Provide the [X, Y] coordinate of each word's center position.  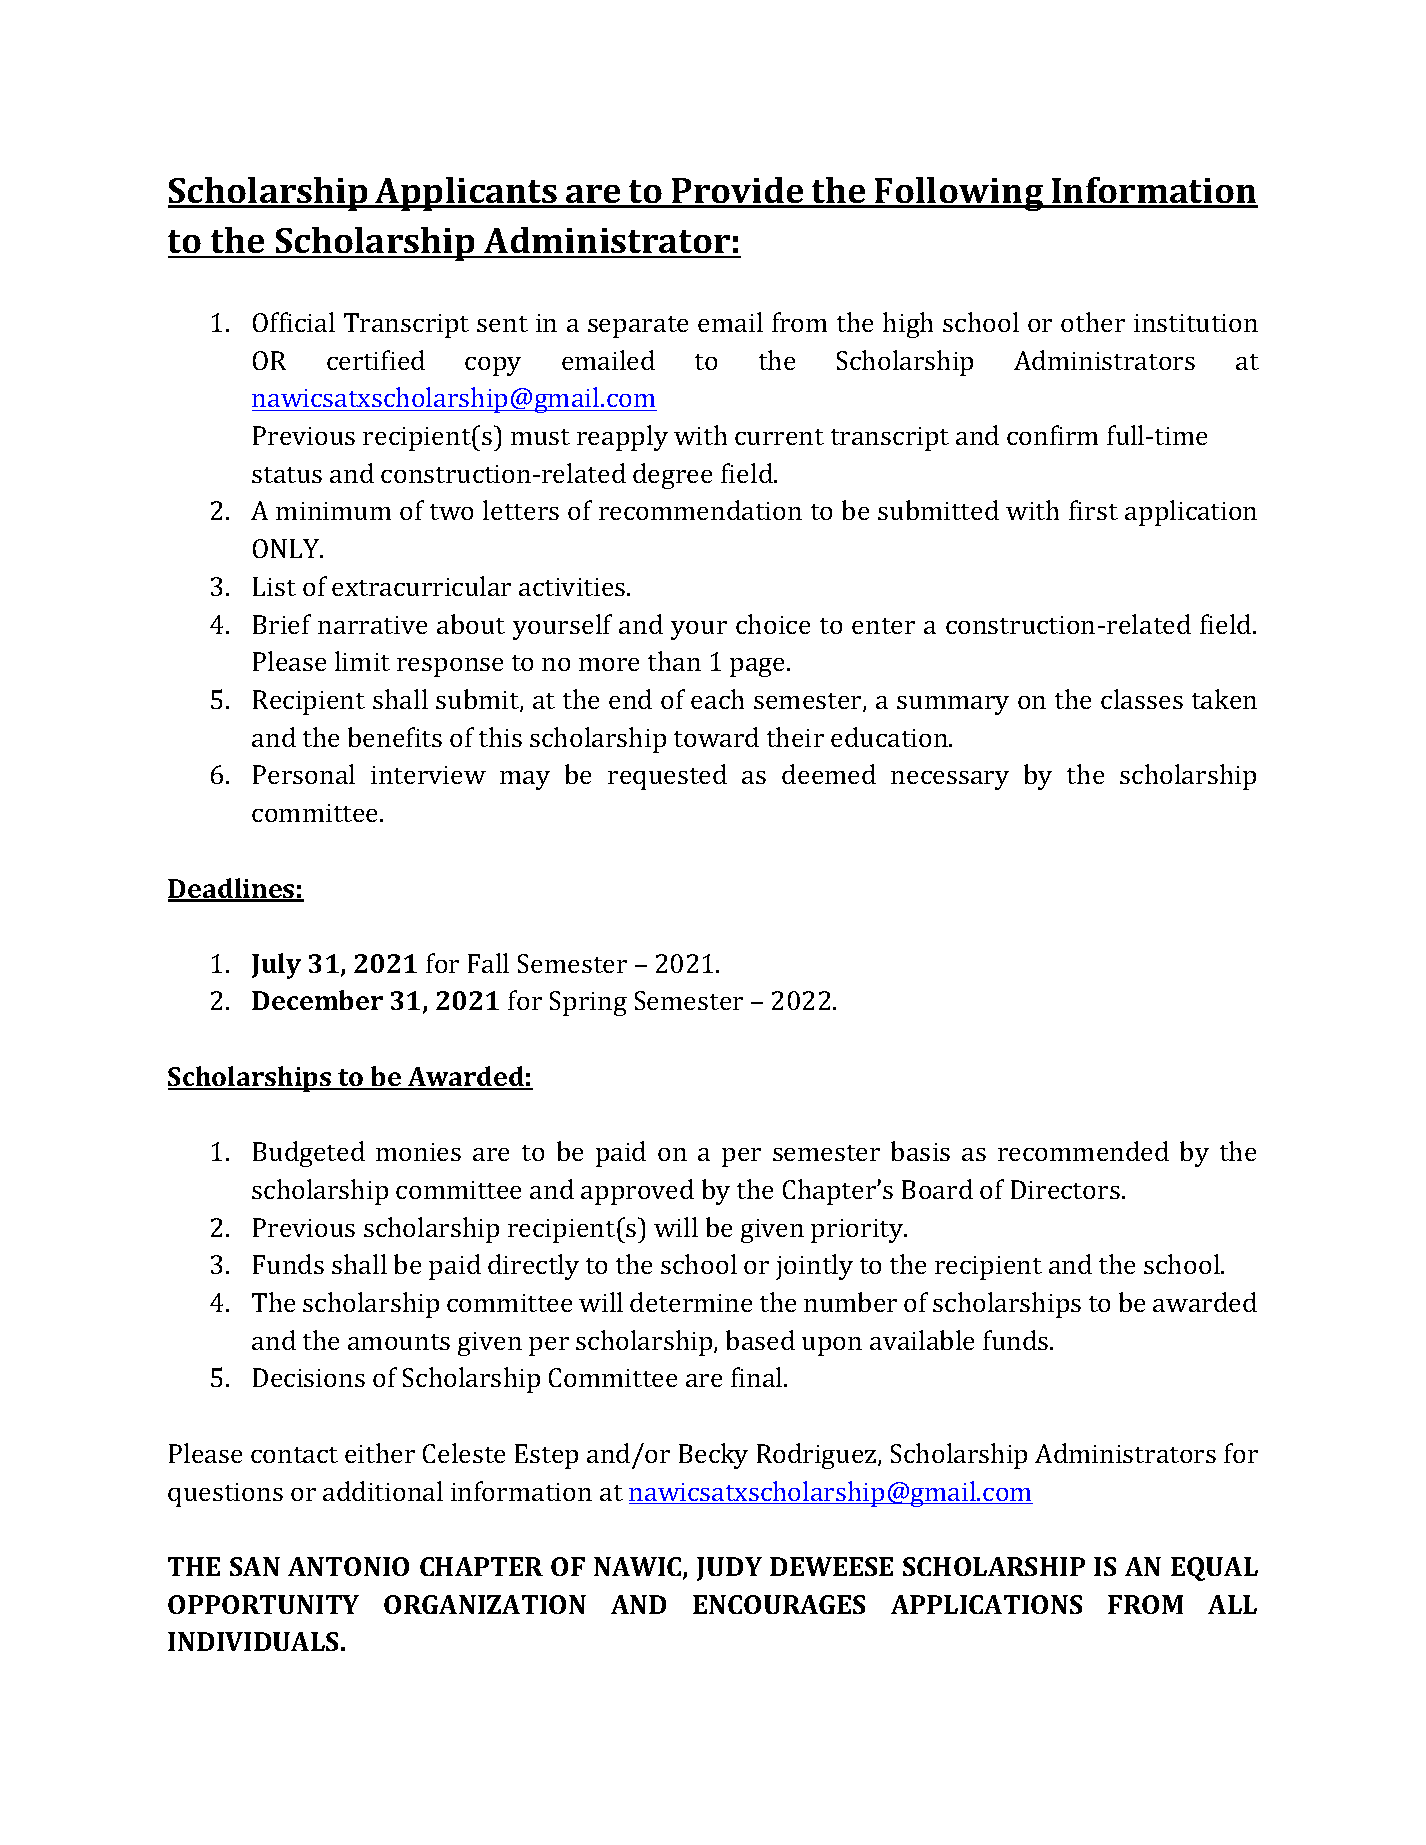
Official [294, 322]
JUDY [729, 1569]
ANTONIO [348, 1566]
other [1093, 322]
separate [638, 327]
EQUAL [1214, 1569]
